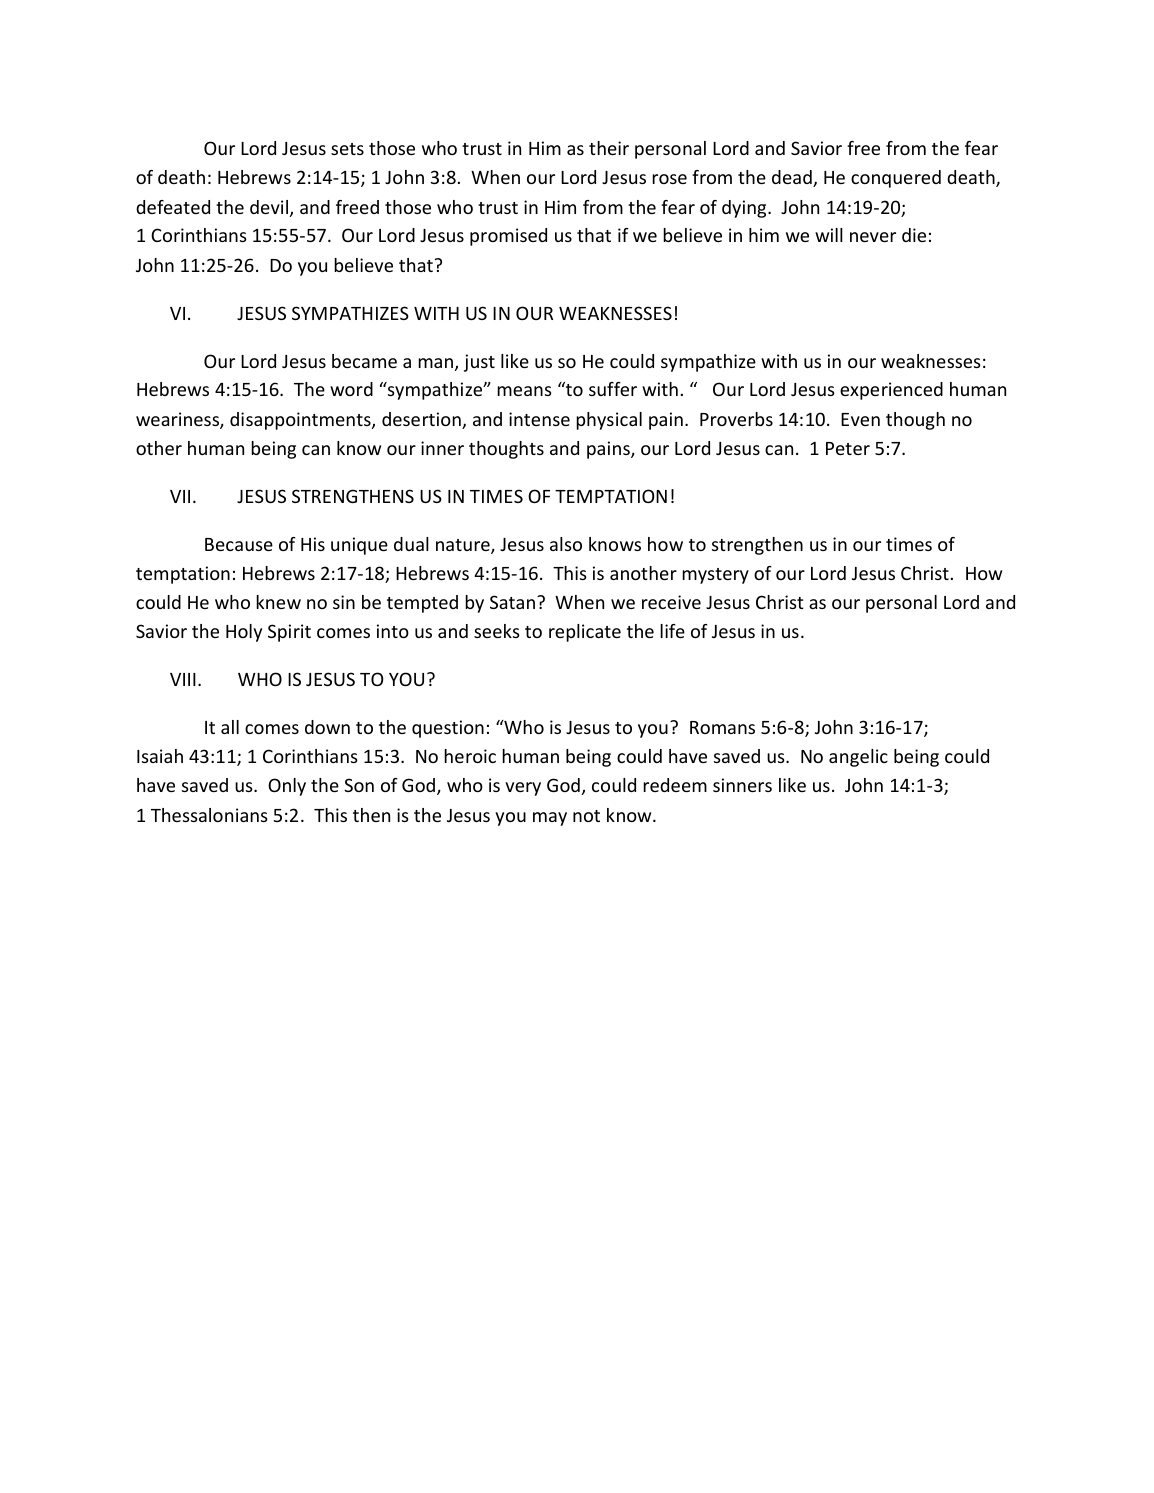 This image has height=1493, width=1154. I want to click on devil, so click(269, 207).
